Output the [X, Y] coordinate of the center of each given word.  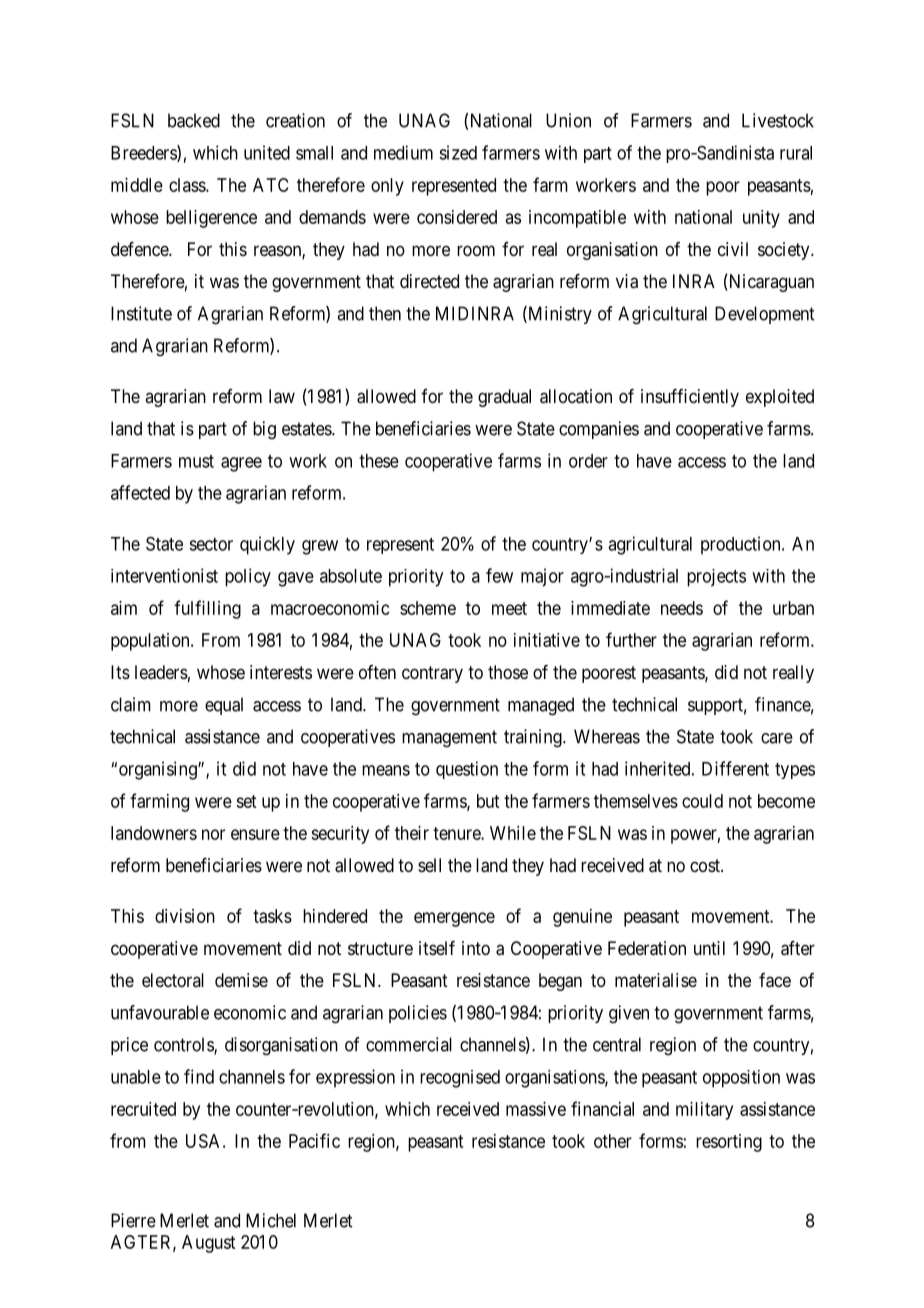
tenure [457, 833]
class [188, 185]
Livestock [778, 120]
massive [536, 1109]
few [499, 575]
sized [458, 152]
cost [706, 865]
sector [211, 544]
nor [213, 834]
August [208, 1244]
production [742, 545]
